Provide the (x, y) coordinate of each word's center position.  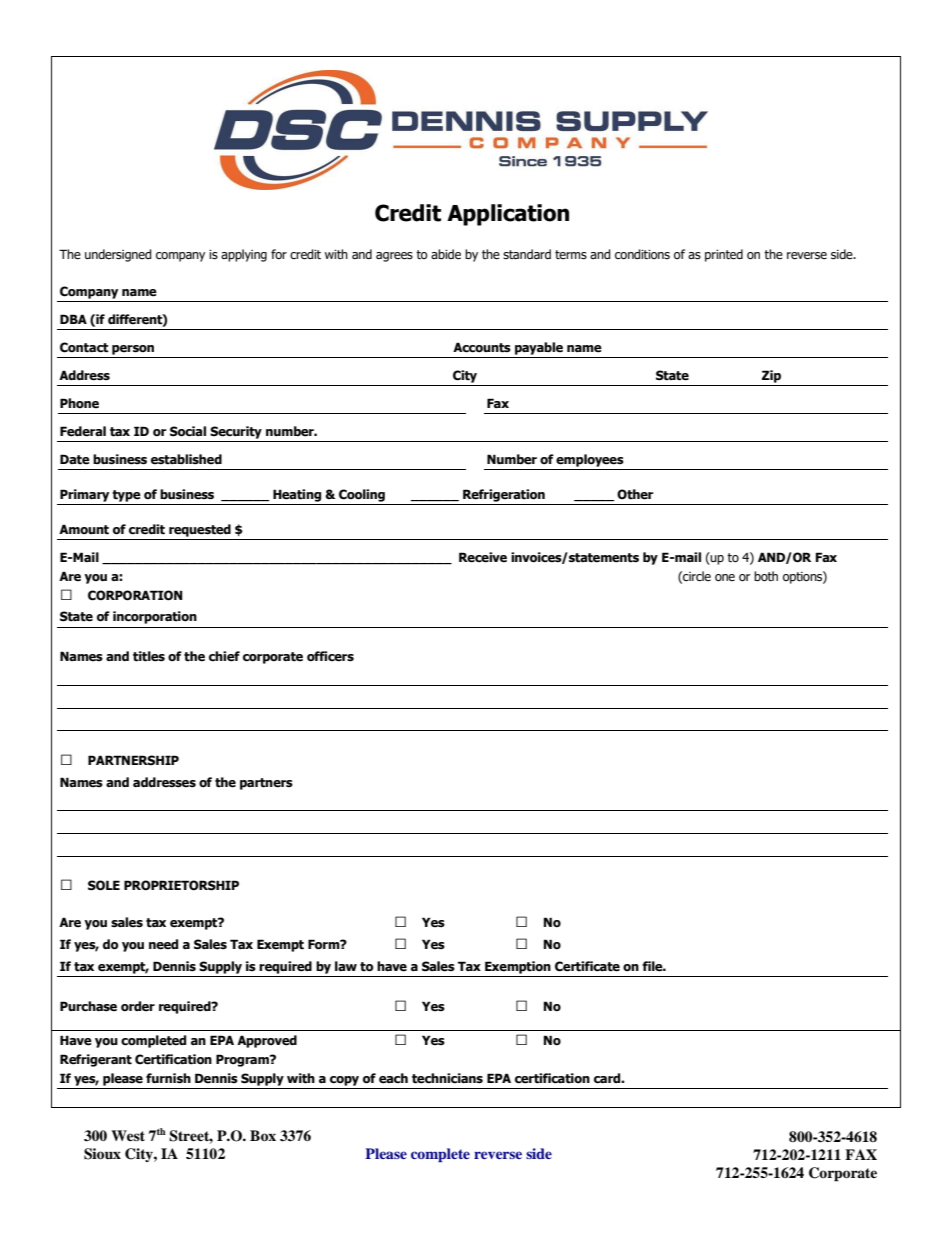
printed (724, 255)
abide (446, 254)
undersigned (118, 255)
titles (149, 656)
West (128, 1135)
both (766, 576)
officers (330, 656)
